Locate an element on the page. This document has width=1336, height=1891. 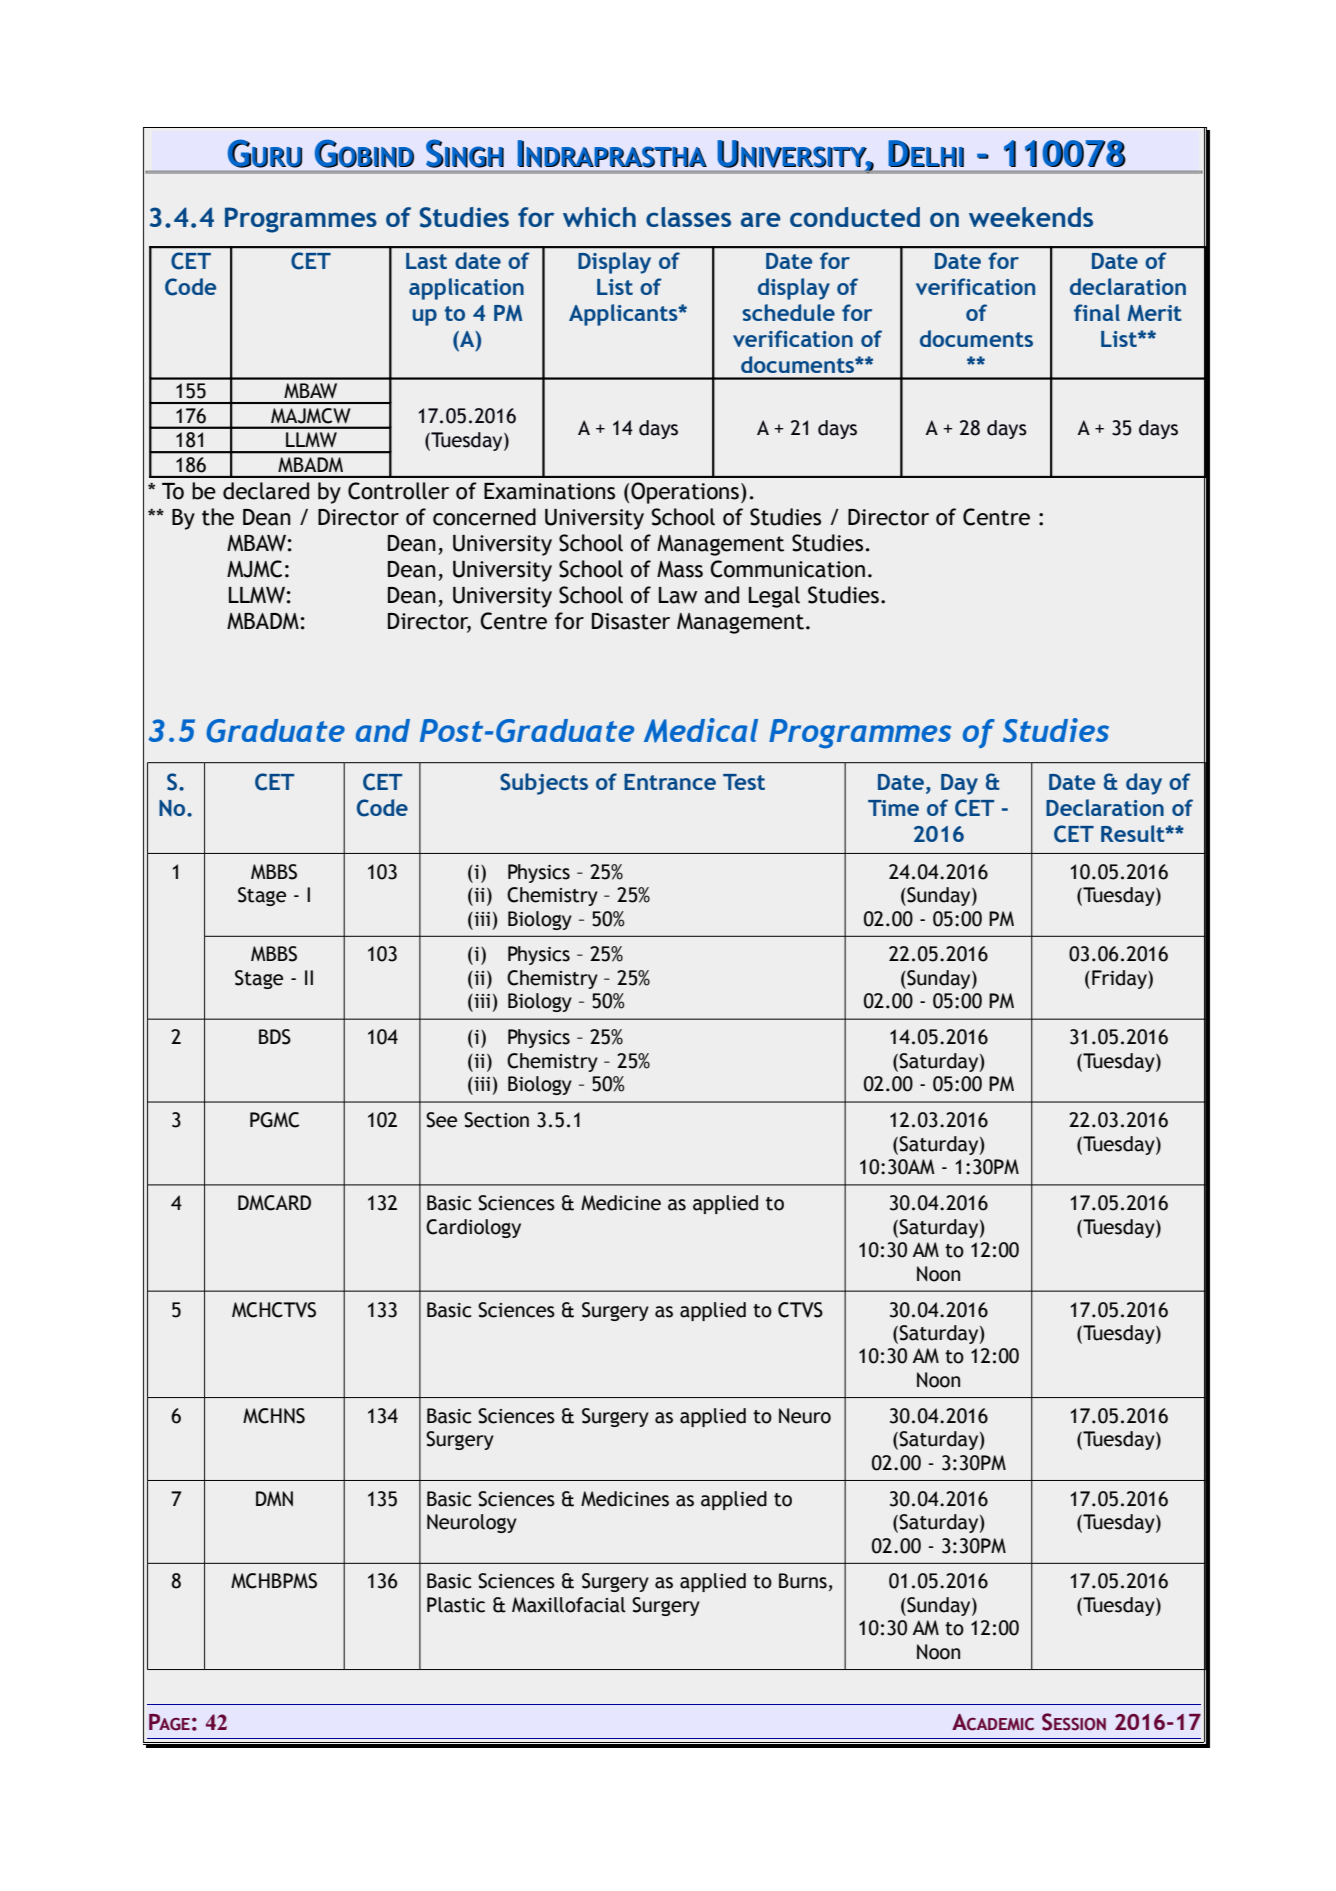
classes is located at coordinates (688, 217).
